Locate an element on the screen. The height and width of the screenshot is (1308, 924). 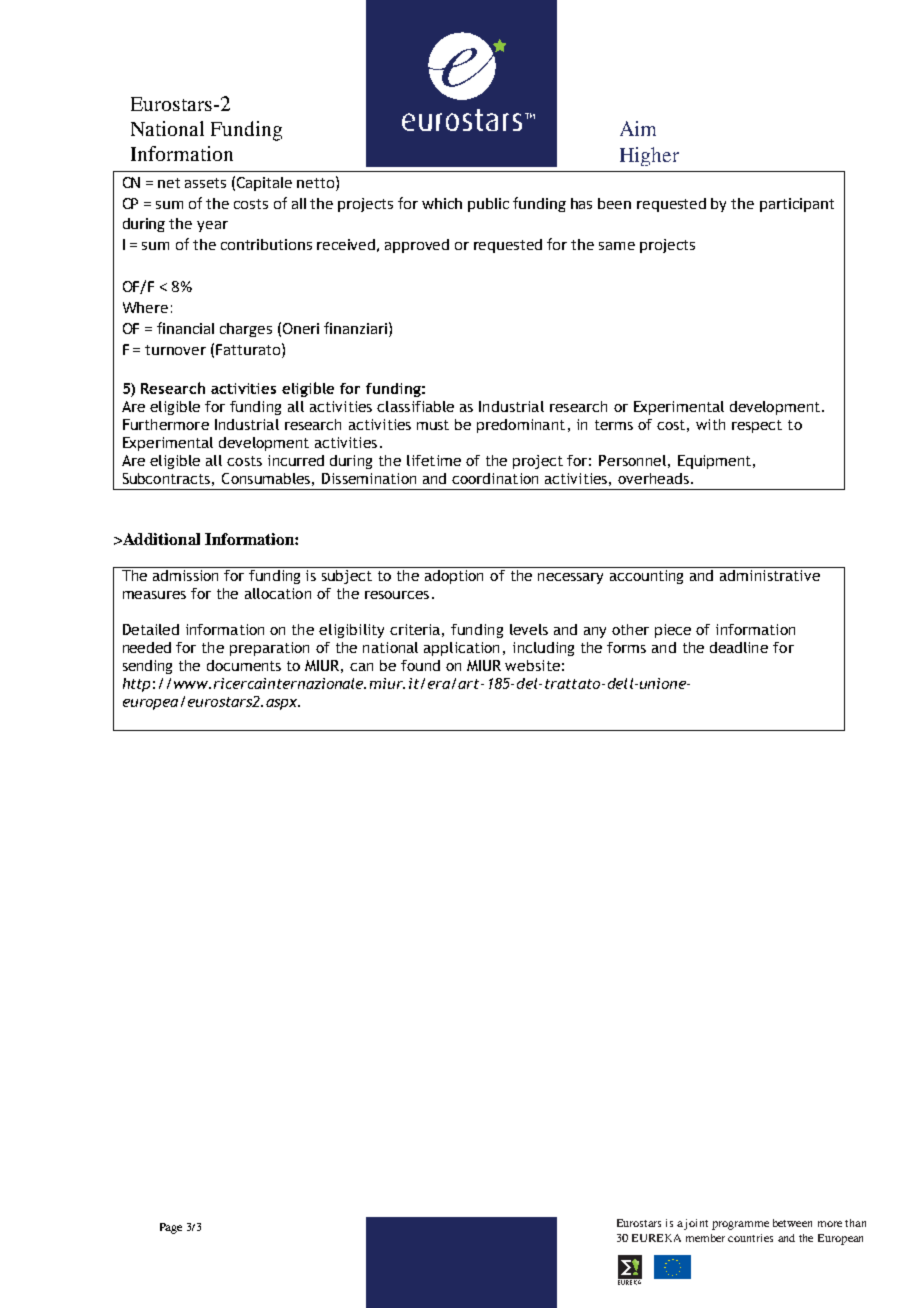
deadline is located at coordinates (739, 647).
